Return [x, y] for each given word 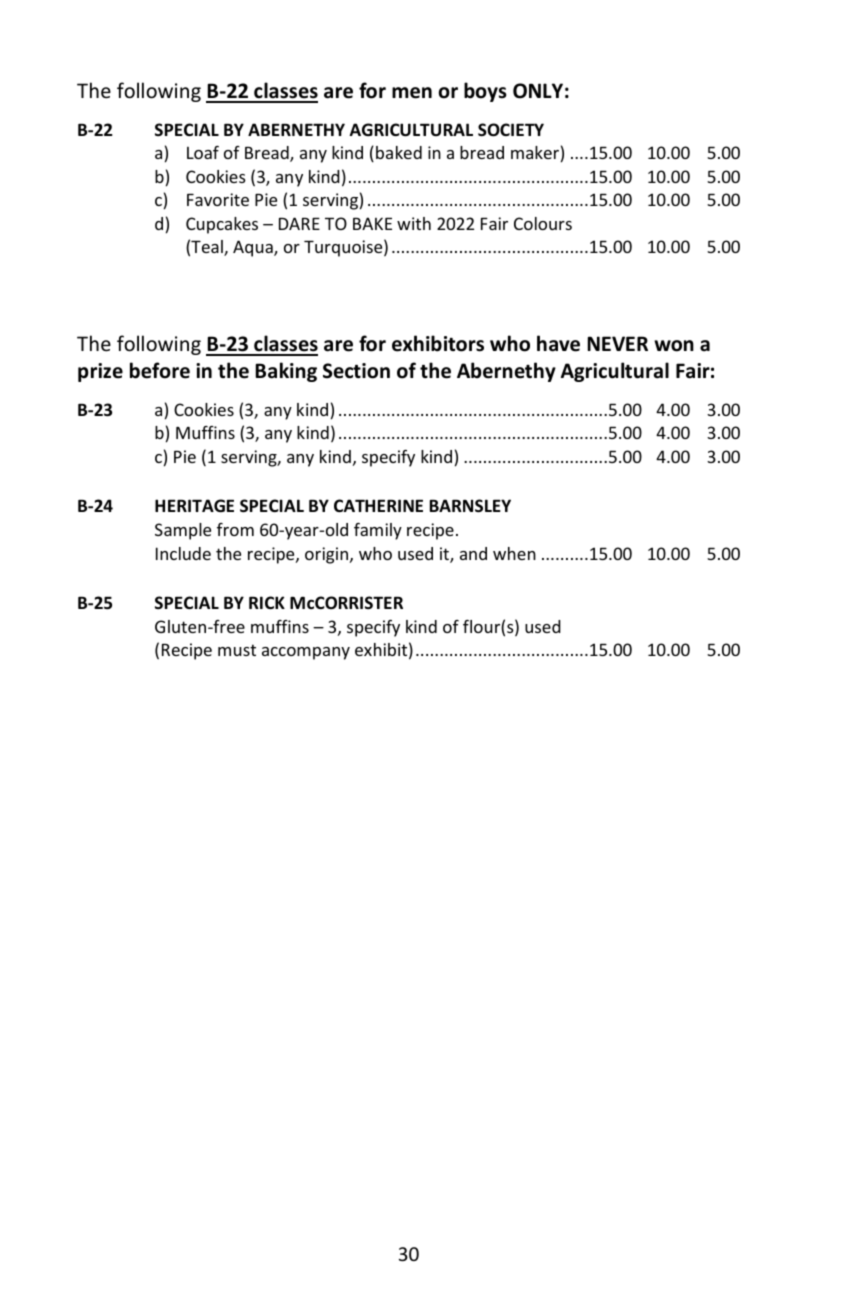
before [160, 370]
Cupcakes [222, 225]
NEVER [617, 343]
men [412, 93]
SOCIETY [511, 130]
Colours [543, 223]
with [414, 223]
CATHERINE [378, 505]
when [514, 553]
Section [356, 371]
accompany [306, 653]
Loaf [203, 152]
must [237, 650]
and [473, 553]
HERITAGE [194, 505]
